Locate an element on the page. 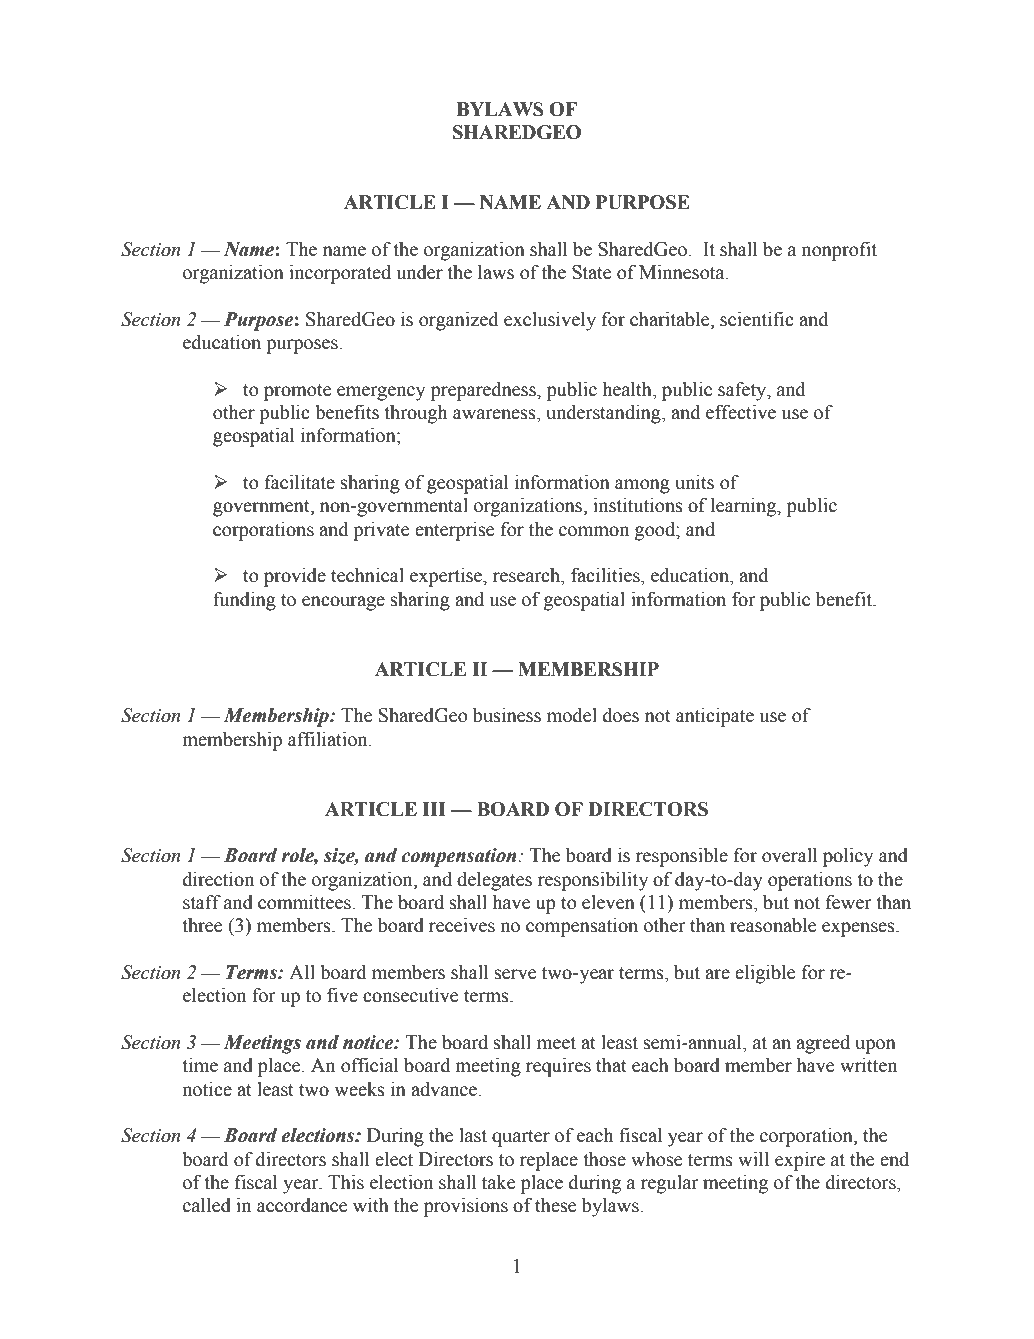  anticipate is located at coordinates (715, 717).
